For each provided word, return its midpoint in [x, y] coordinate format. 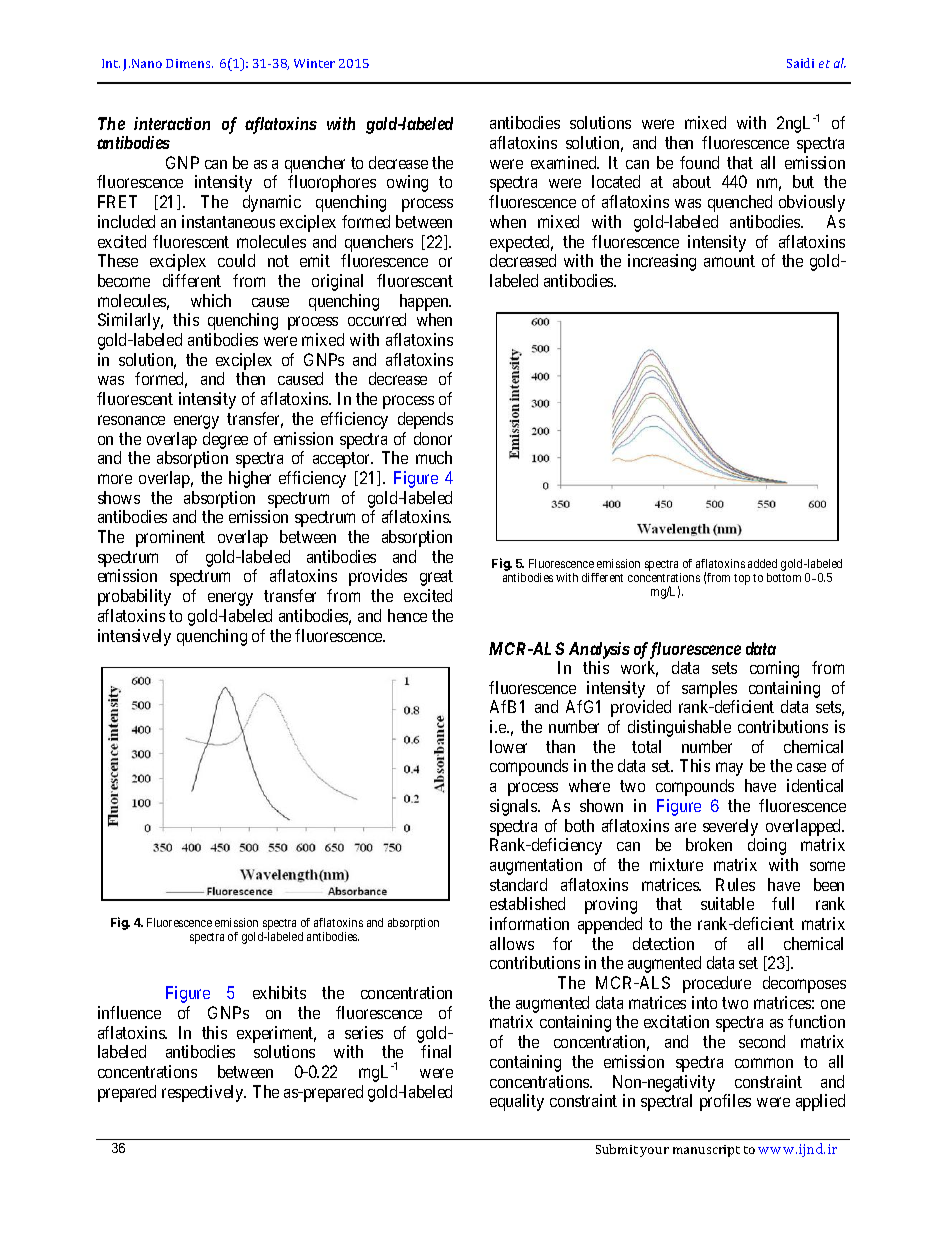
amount [729, 261]
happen [425, 302]
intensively [134, 637]
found [699, 162]
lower [508, 746]
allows [512, 943]
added [762, 563]
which [211, 300]
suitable [727, 903]
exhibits [279, 992]
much [434, 457]
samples [709, 689]
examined [565, 162]
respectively [204, 1093]
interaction [172, 123]
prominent [170, 538]
